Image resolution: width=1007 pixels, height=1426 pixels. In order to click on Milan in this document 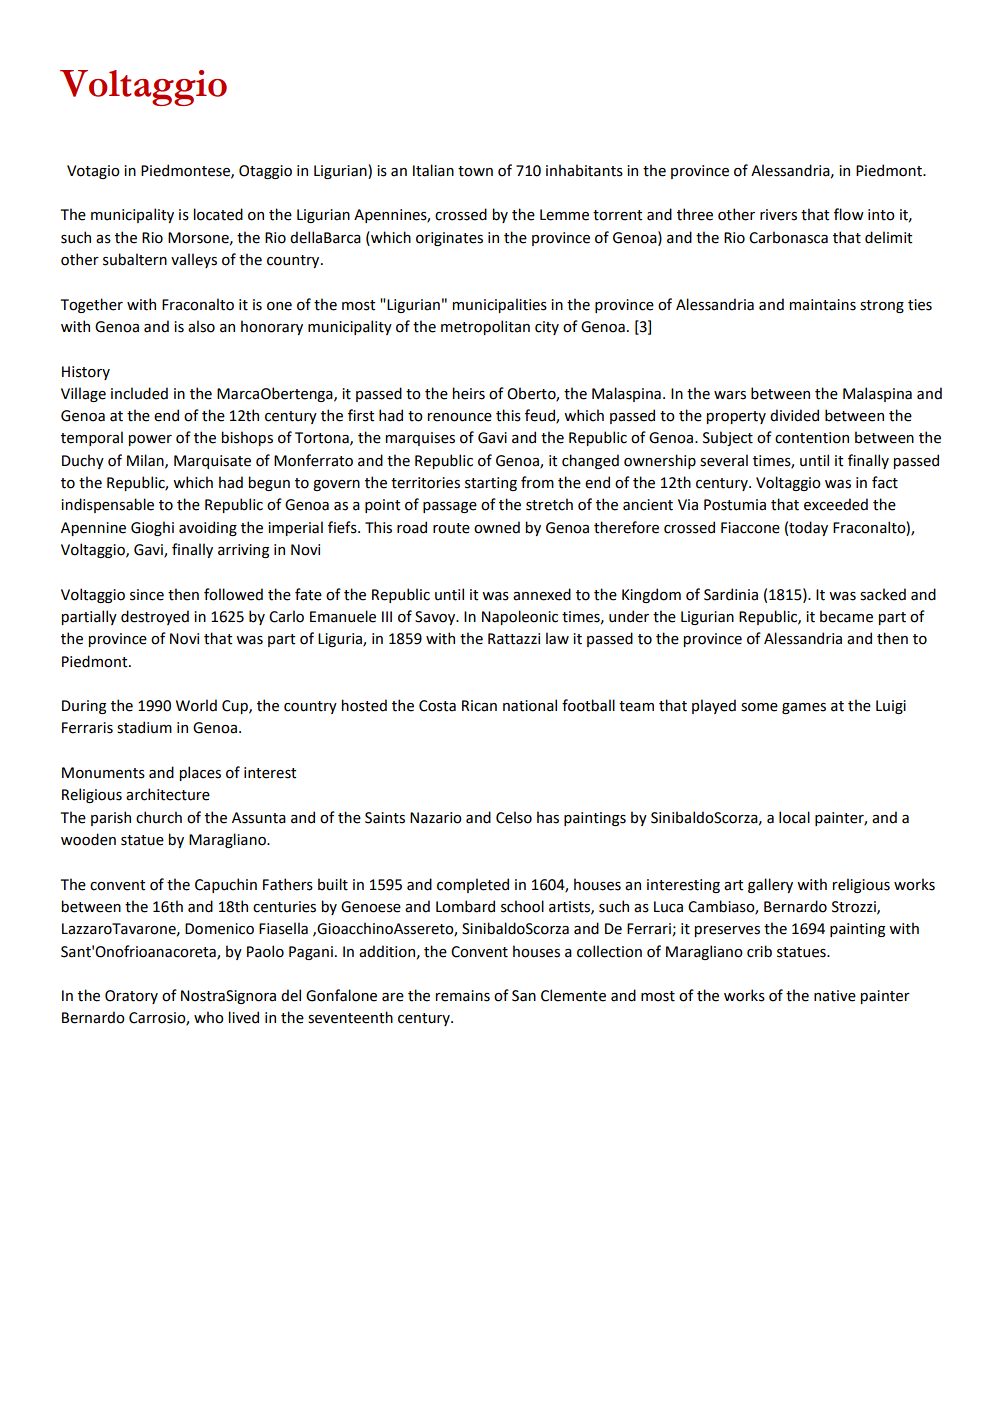, I will do `click(146, 461)`.
